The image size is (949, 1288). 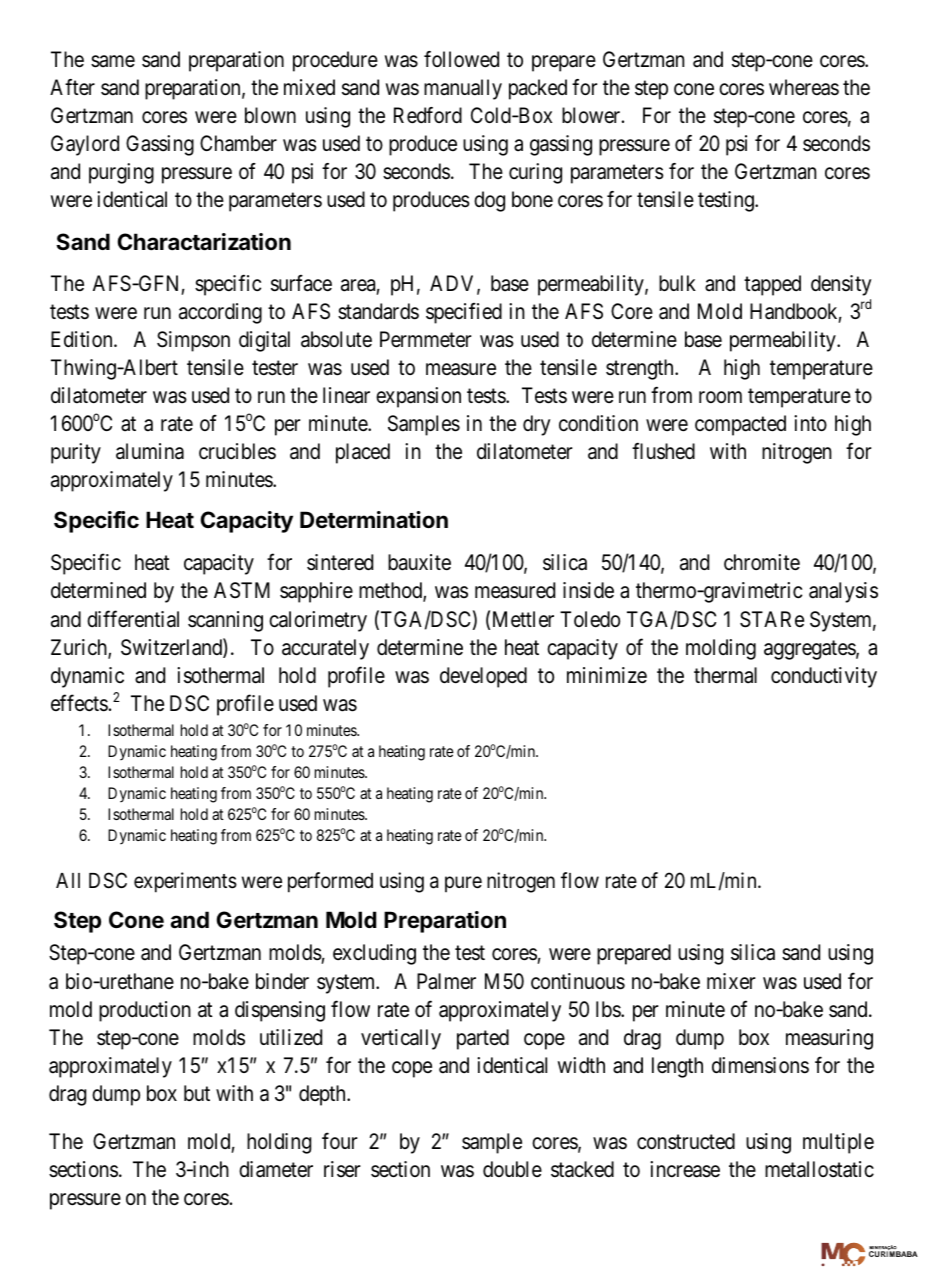 What do you see at coordinates (150, 451) in the screenshot?
I see `alumina` at bounding box center [150, 451].
